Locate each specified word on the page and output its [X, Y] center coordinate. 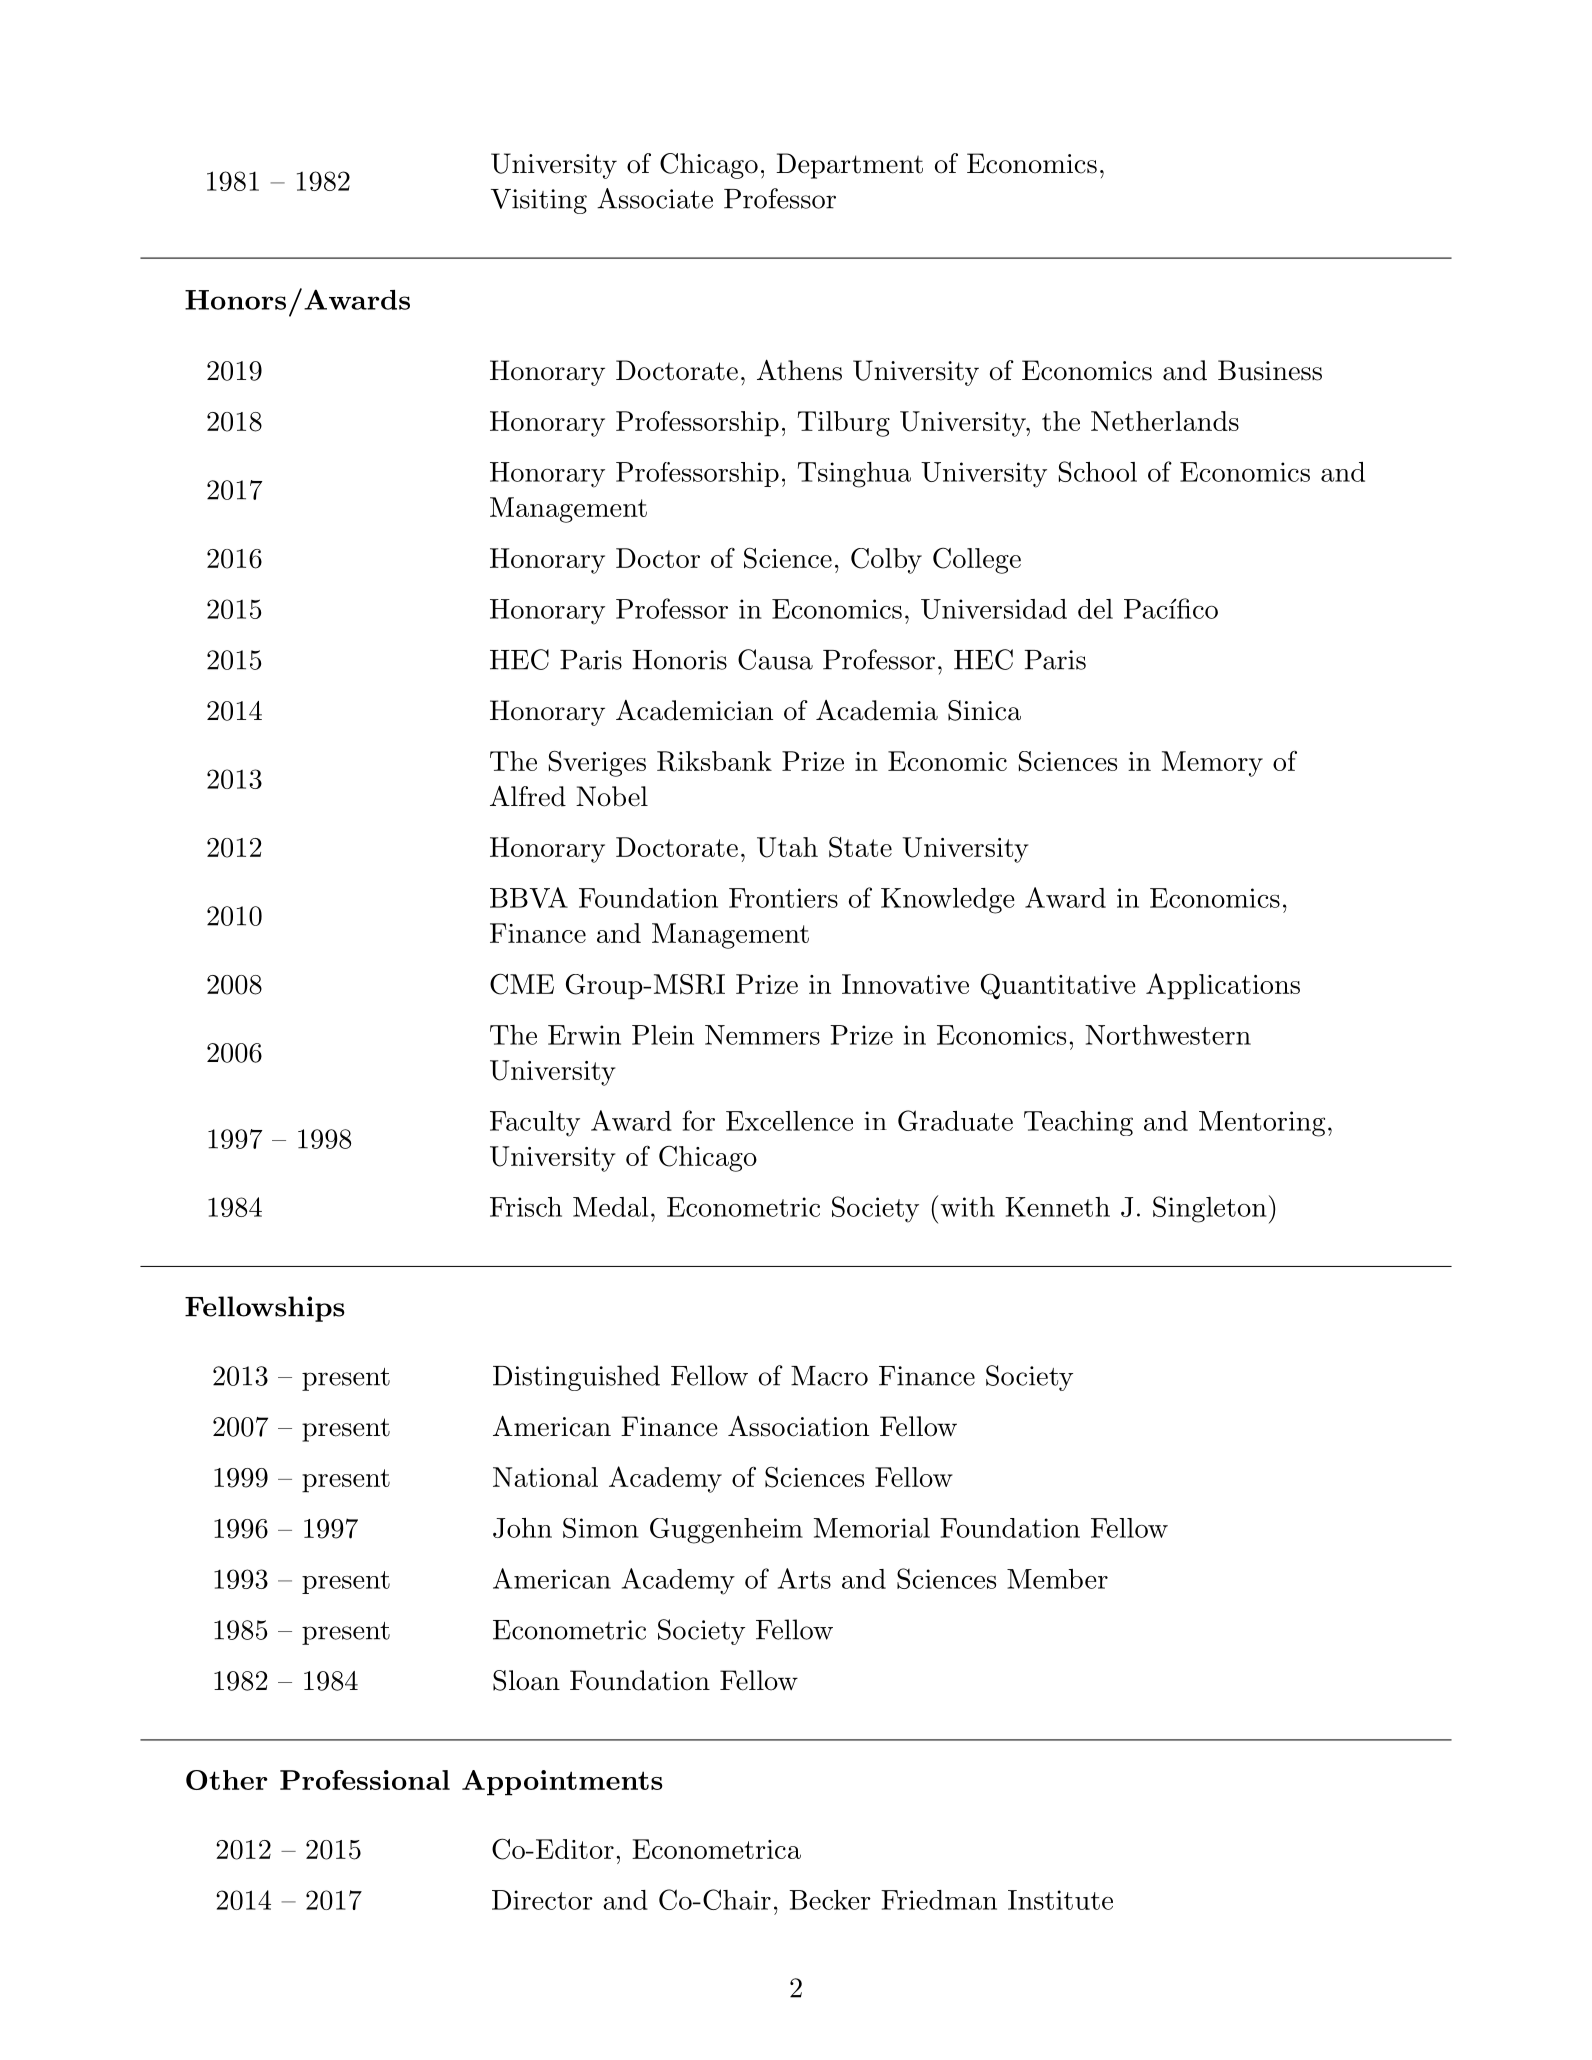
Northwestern [1168, 1035]
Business [1270, 370]
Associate [655, 198]
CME [522, 984]
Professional [365, 1780]
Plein [663, 1035]
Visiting [539, 201]
